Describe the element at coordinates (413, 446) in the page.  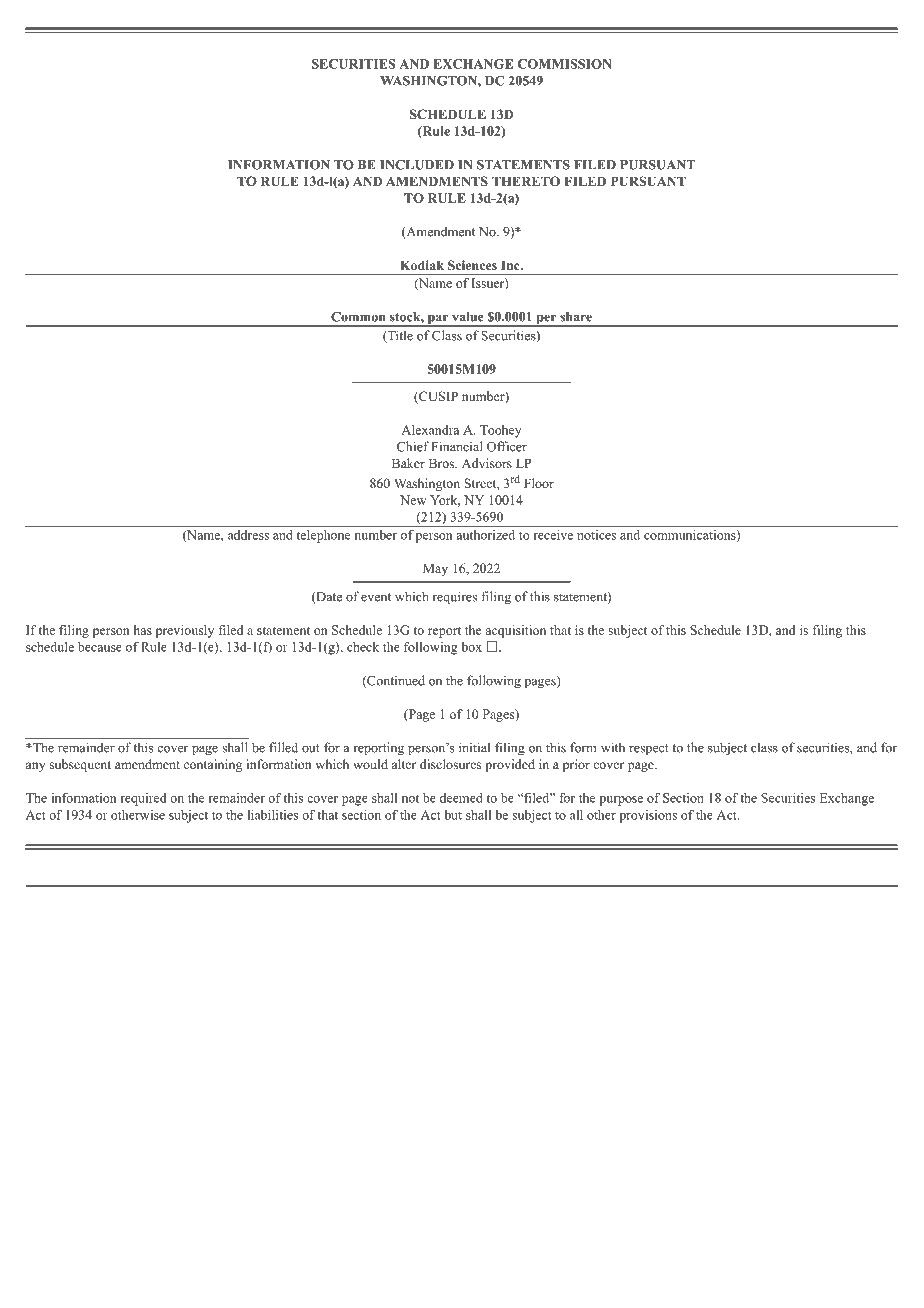
I see `Chief` at that location.
